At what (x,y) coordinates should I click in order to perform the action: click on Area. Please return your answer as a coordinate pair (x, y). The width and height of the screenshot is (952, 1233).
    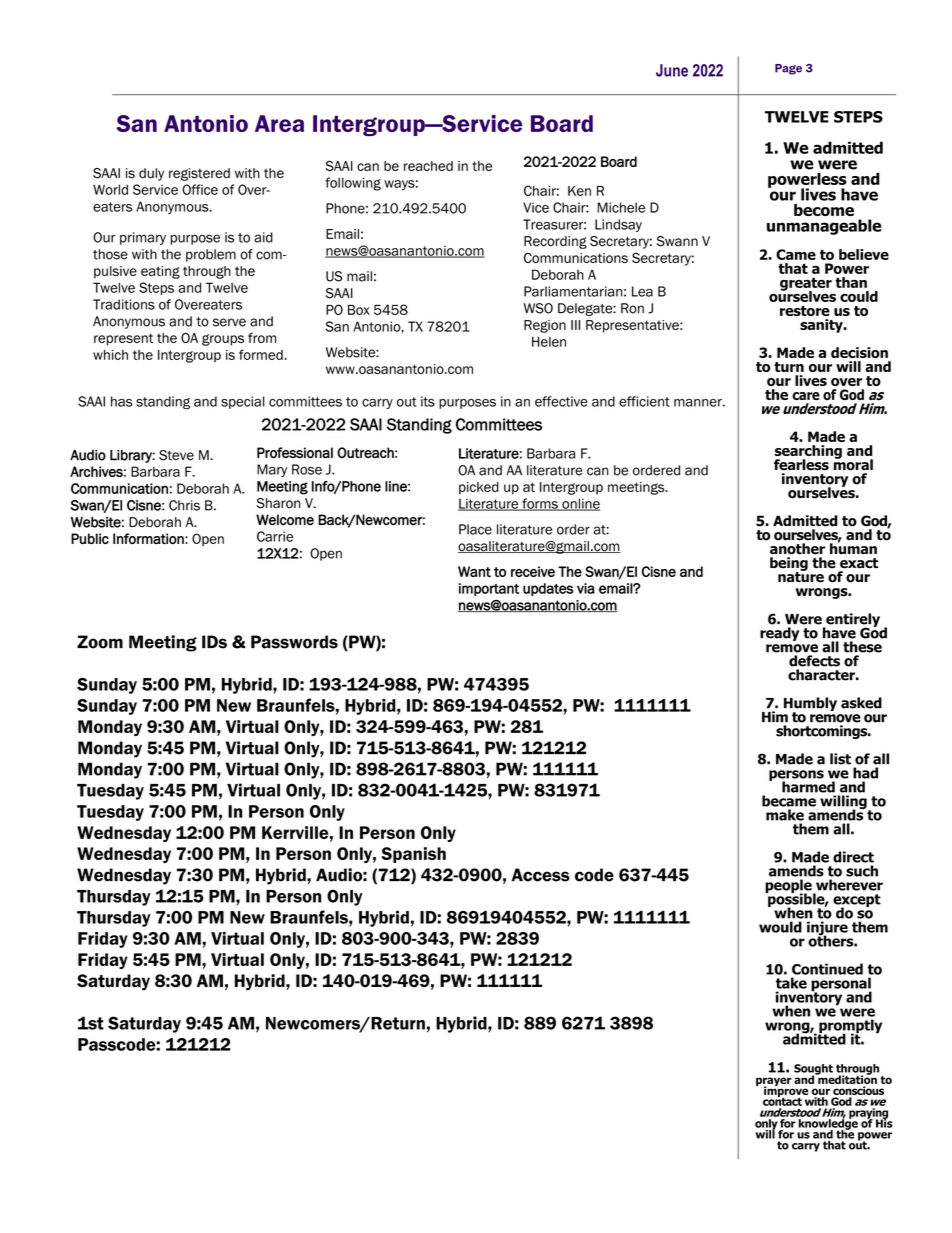
    Looking at the image, I should click on (279, 123).
